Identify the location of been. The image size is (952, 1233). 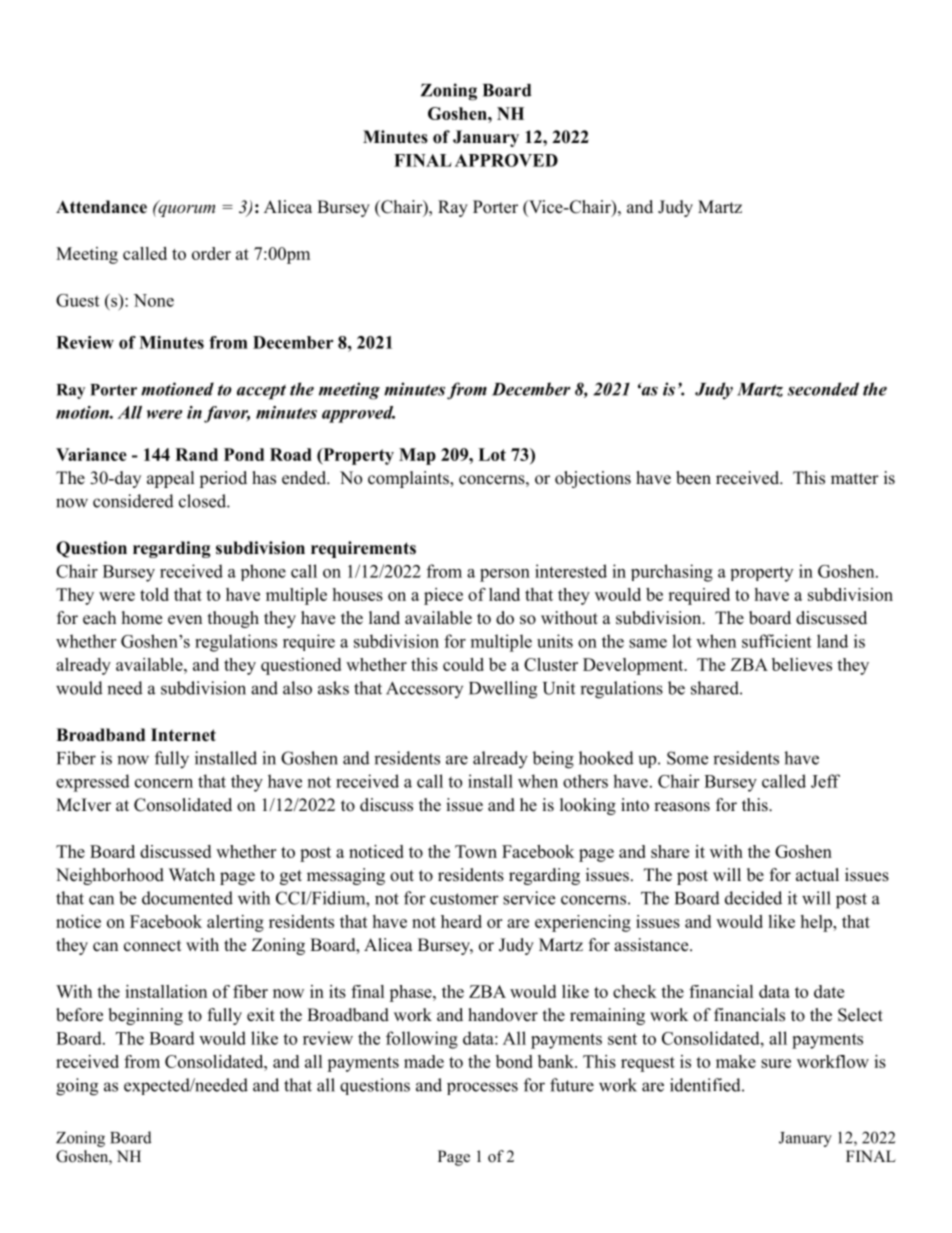
(693, 478).
